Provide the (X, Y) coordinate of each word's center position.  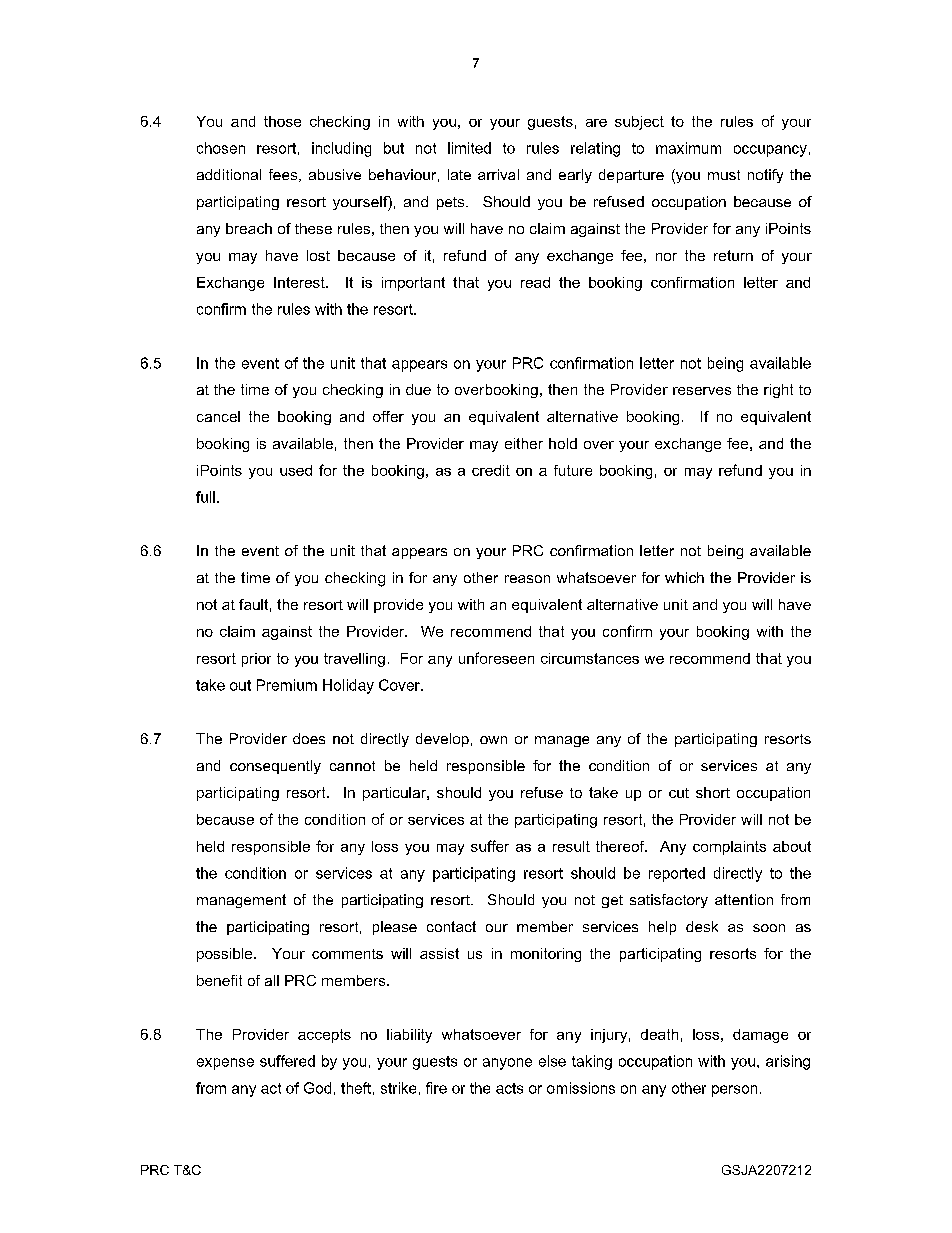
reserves (702, 391)
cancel (218, 416)
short (713, 792)
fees (284, 175)
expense (225, 1064)
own (493, 740)
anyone (507, 1064)
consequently (275, 767)
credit (491, 470)
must (724, 175)
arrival (498, 174)
